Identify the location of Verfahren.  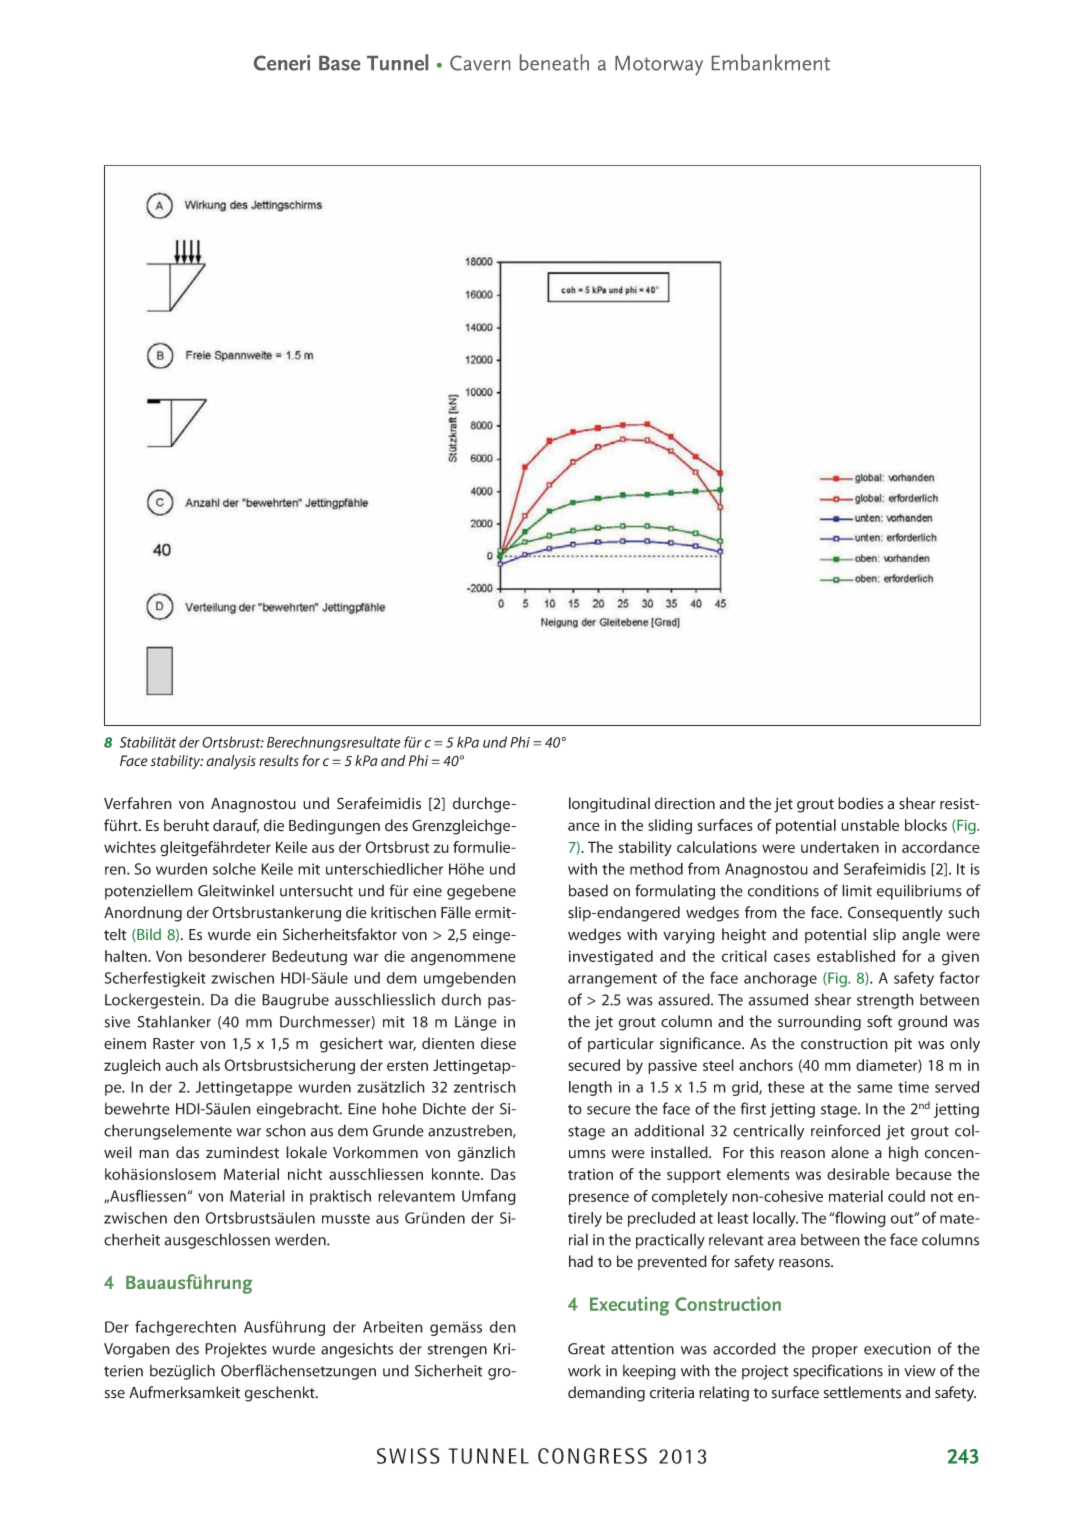
(138, 803).
